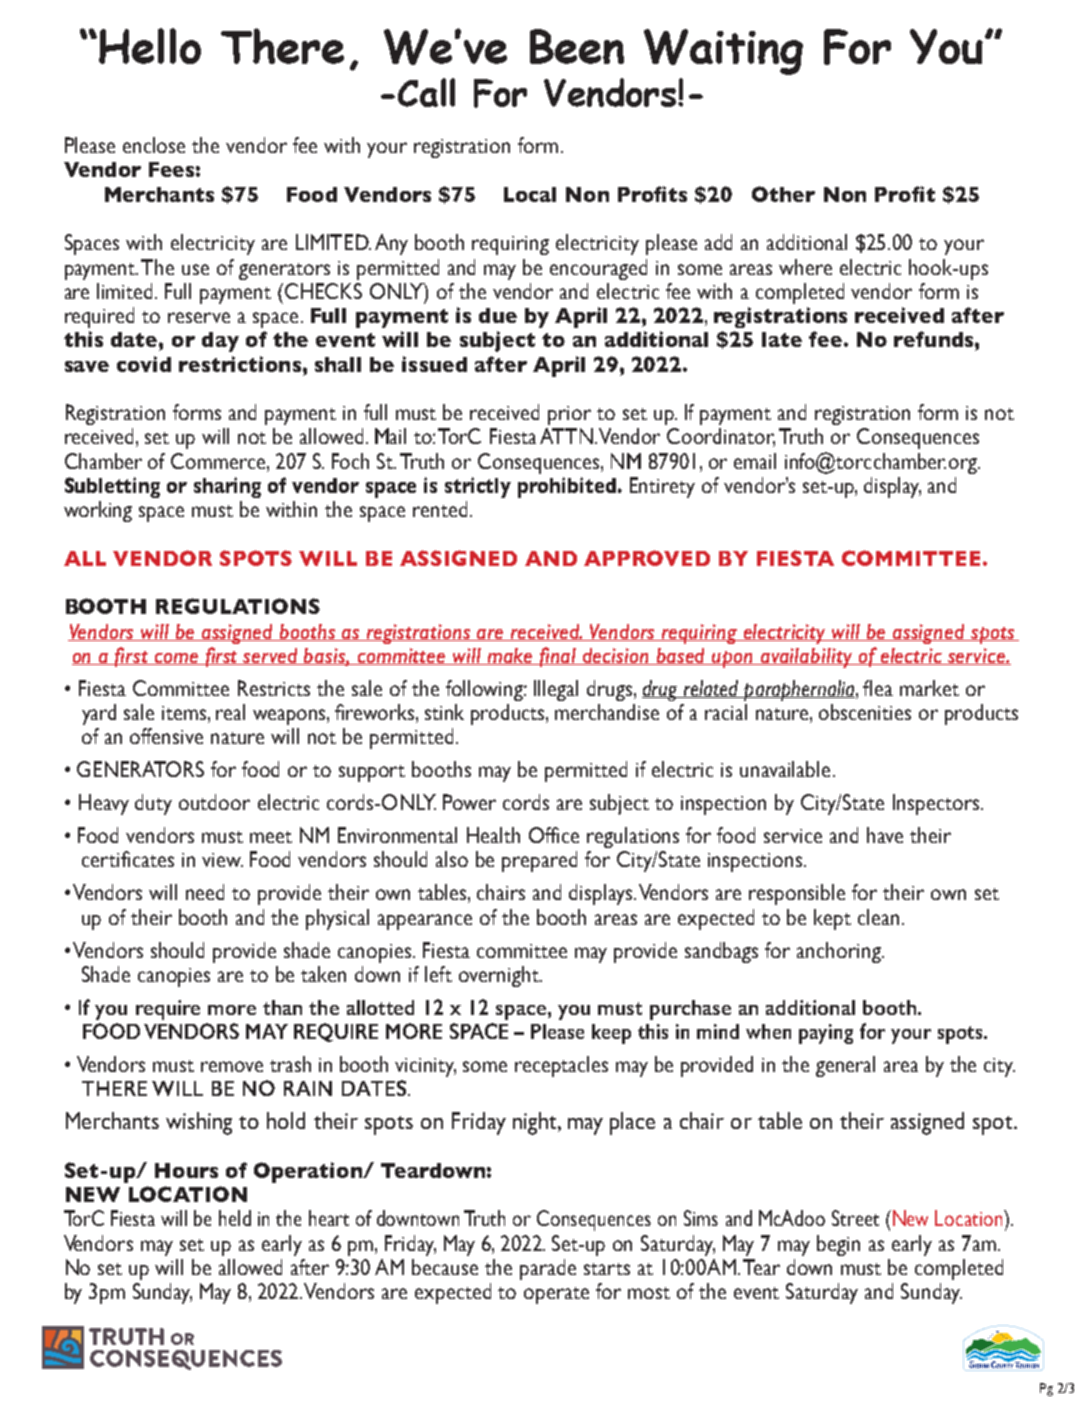 The image size is (1083, 1401). Describe the element at coordinates (150, 46) in the document. I see `Hello` at that location.
